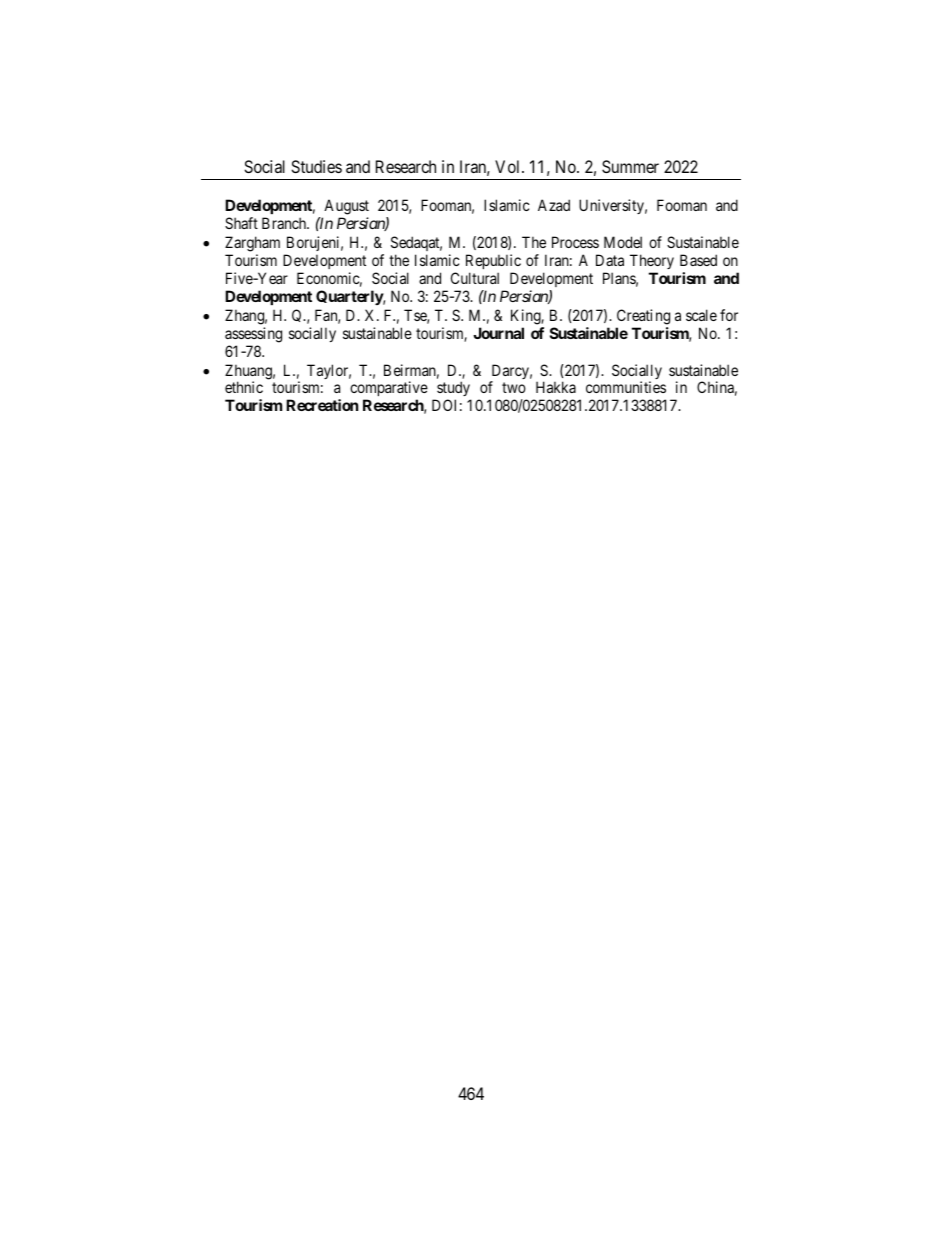 Image resolution: width=952 pixels, height=1233 pixels. Describe the element at coordinates (630, 166) in the image. I see `Summer` at that location.
